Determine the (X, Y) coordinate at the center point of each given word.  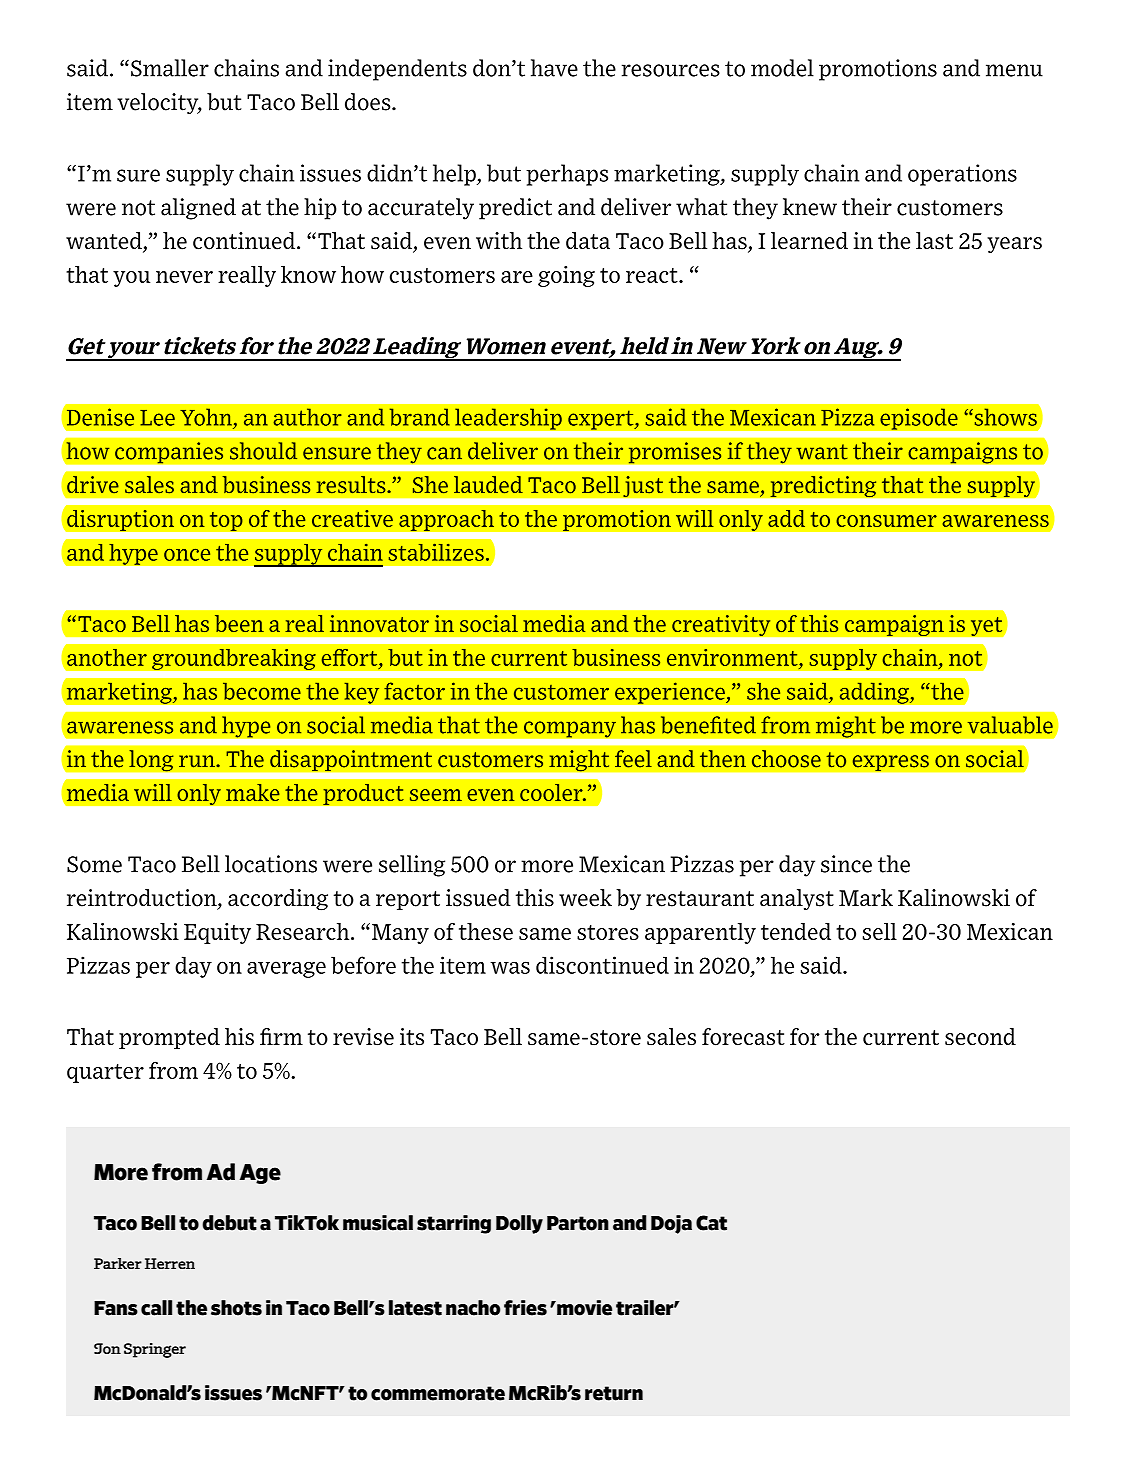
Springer (155, 1350)
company (570, 729)
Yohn (206, 417)
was (510, 967)
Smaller (170, 68)
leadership (508, 419)
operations (962, 175)
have (554, 68)
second (980, 1037)
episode (919, 419)
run (198, 761)
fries (525, 1308)
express (890, 763)
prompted (169, 1038)
